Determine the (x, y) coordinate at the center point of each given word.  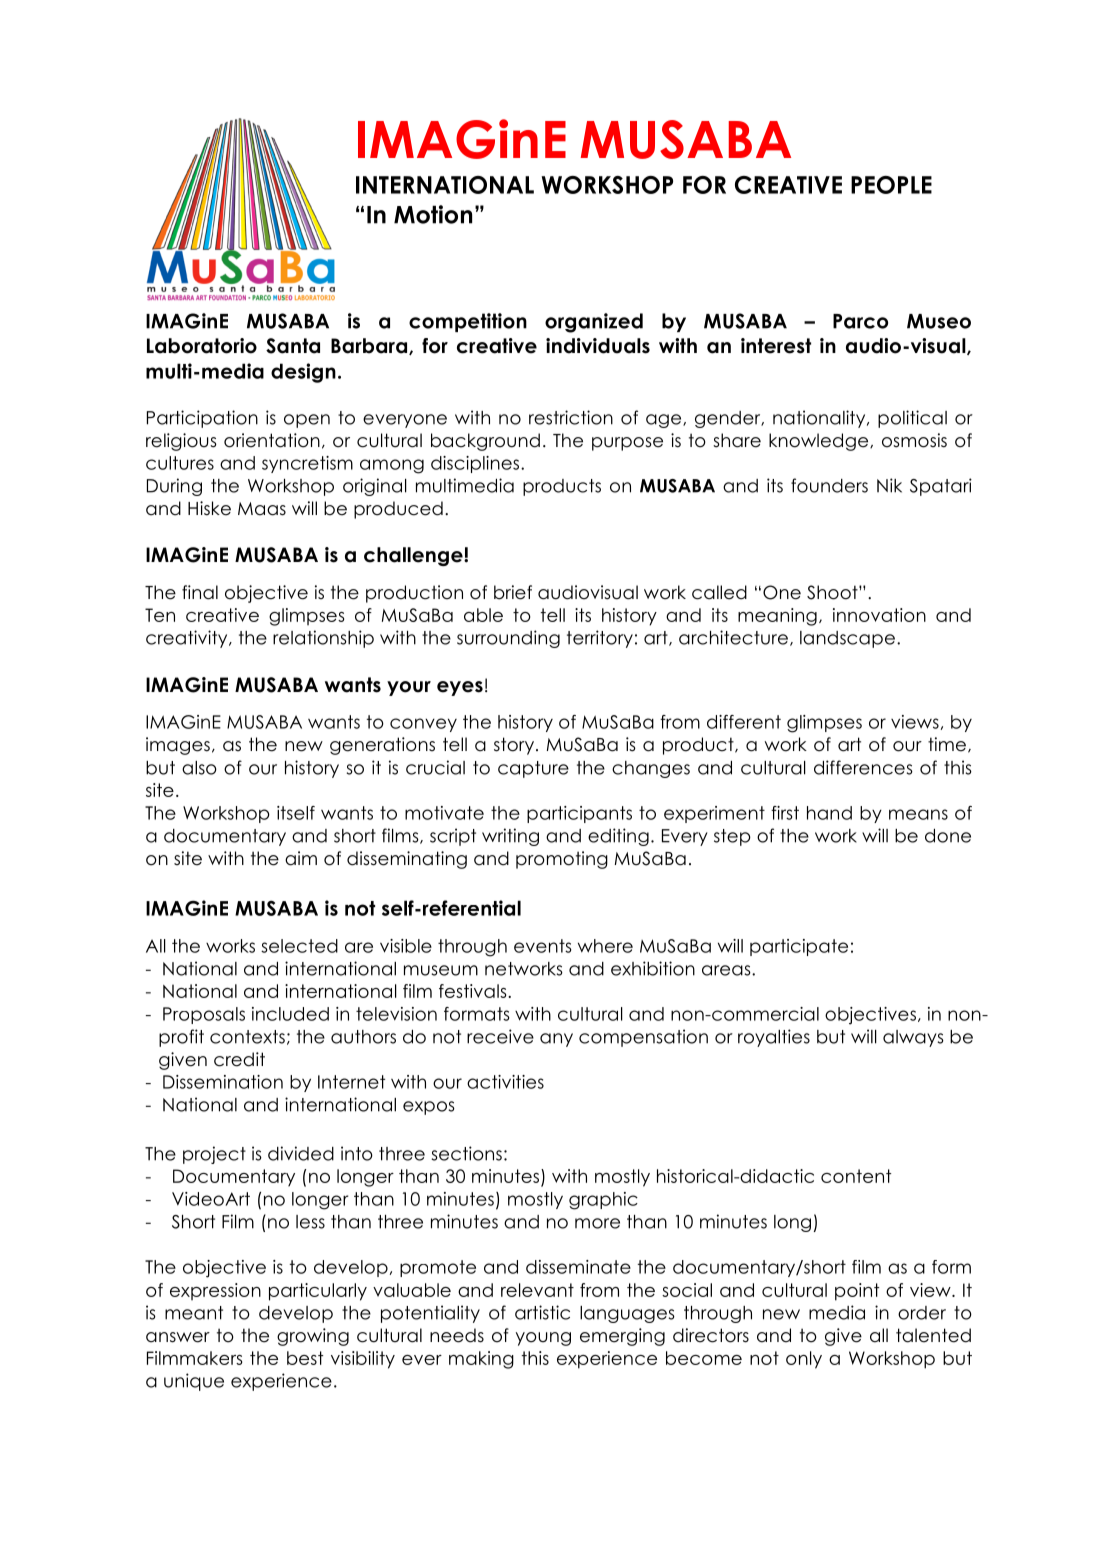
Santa (293, 346)
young (543, 1339)
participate (799, 947)
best (305, 1358)
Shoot (833, 592)
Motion (433, 214)
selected (299, 946)
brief (513, 592)
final (200, 592)
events (543, 946)
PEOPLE (891, 185)
